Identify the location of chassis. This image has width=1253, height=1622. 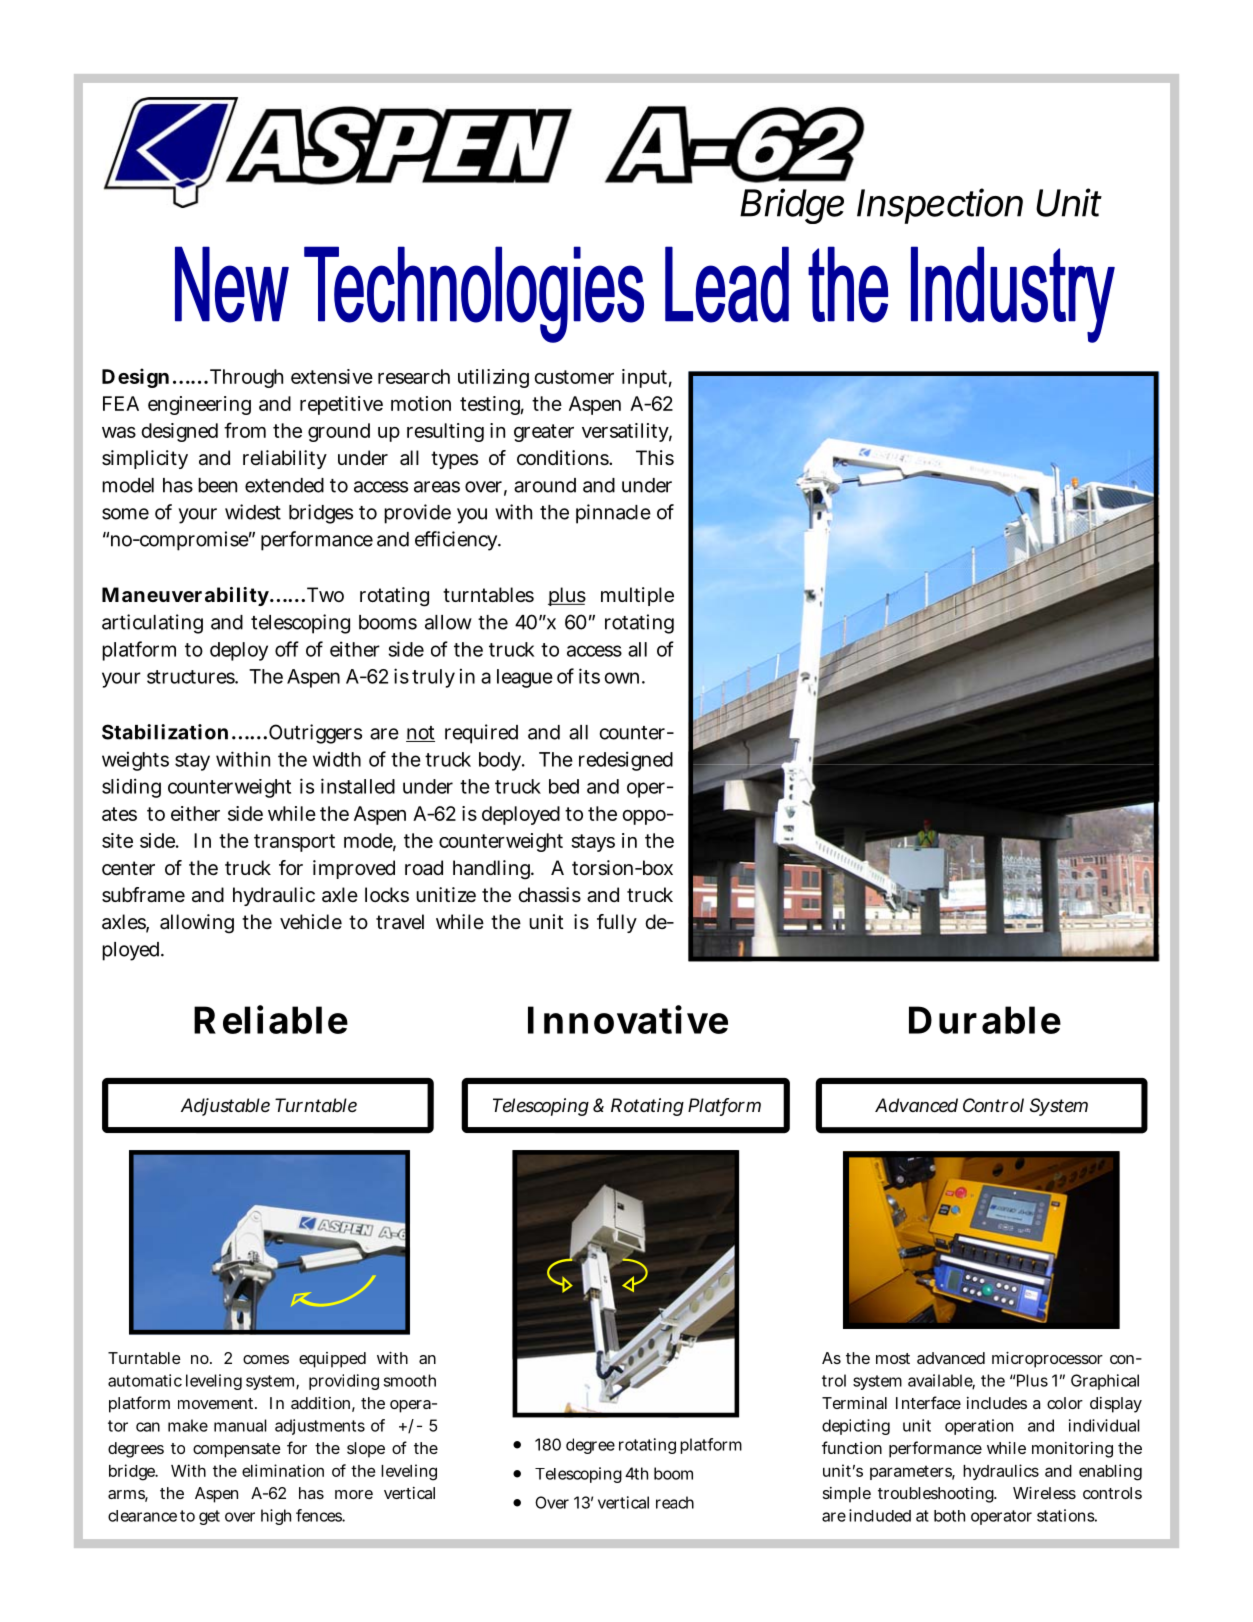
(549, 895).
